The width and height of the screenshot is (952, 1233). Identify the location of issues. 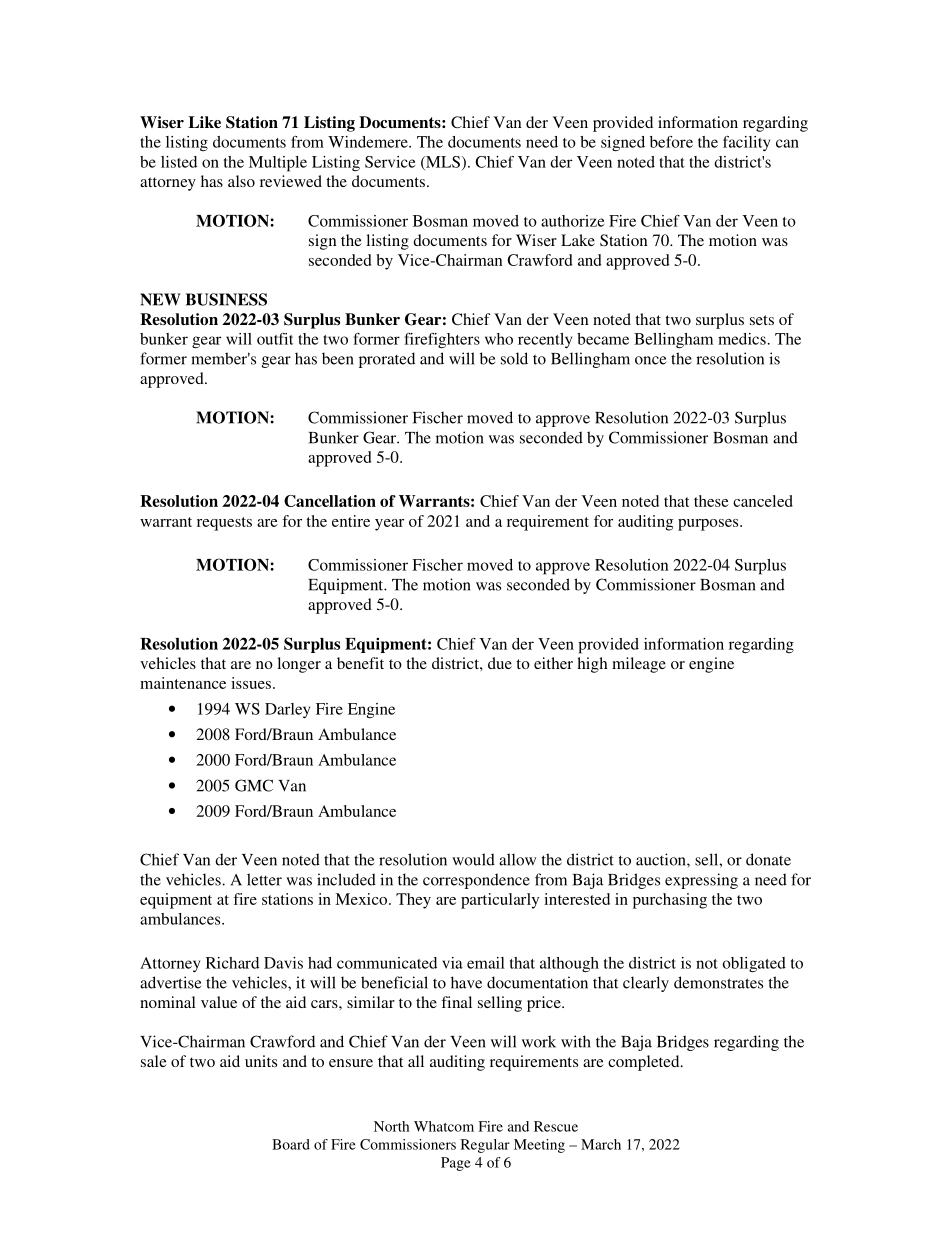
(252, 683).
